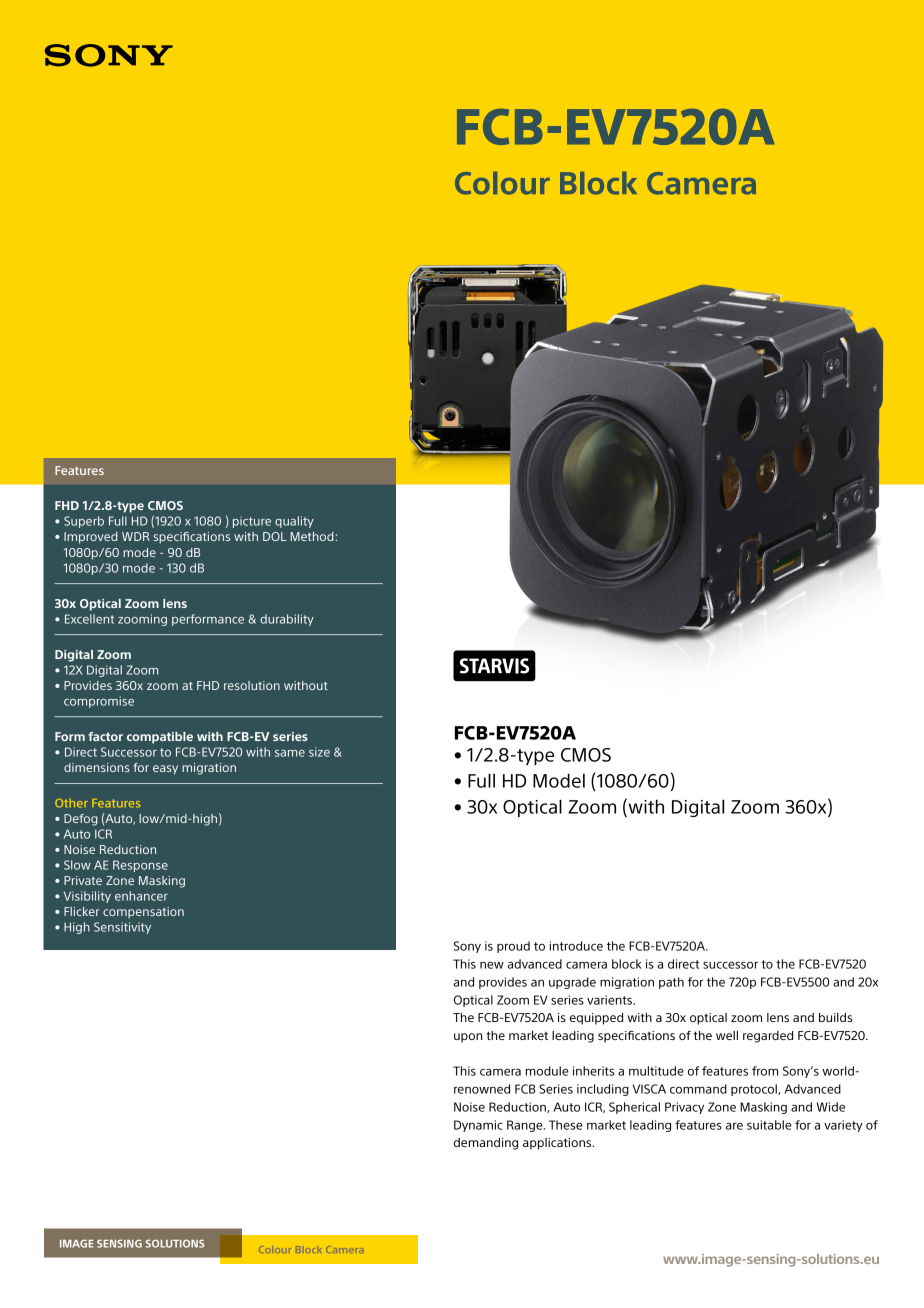 The height and width of the page is (1308, 924). Describe the element at coordinates (122, 928) in the page. I see `Sensitivity` at that location.
